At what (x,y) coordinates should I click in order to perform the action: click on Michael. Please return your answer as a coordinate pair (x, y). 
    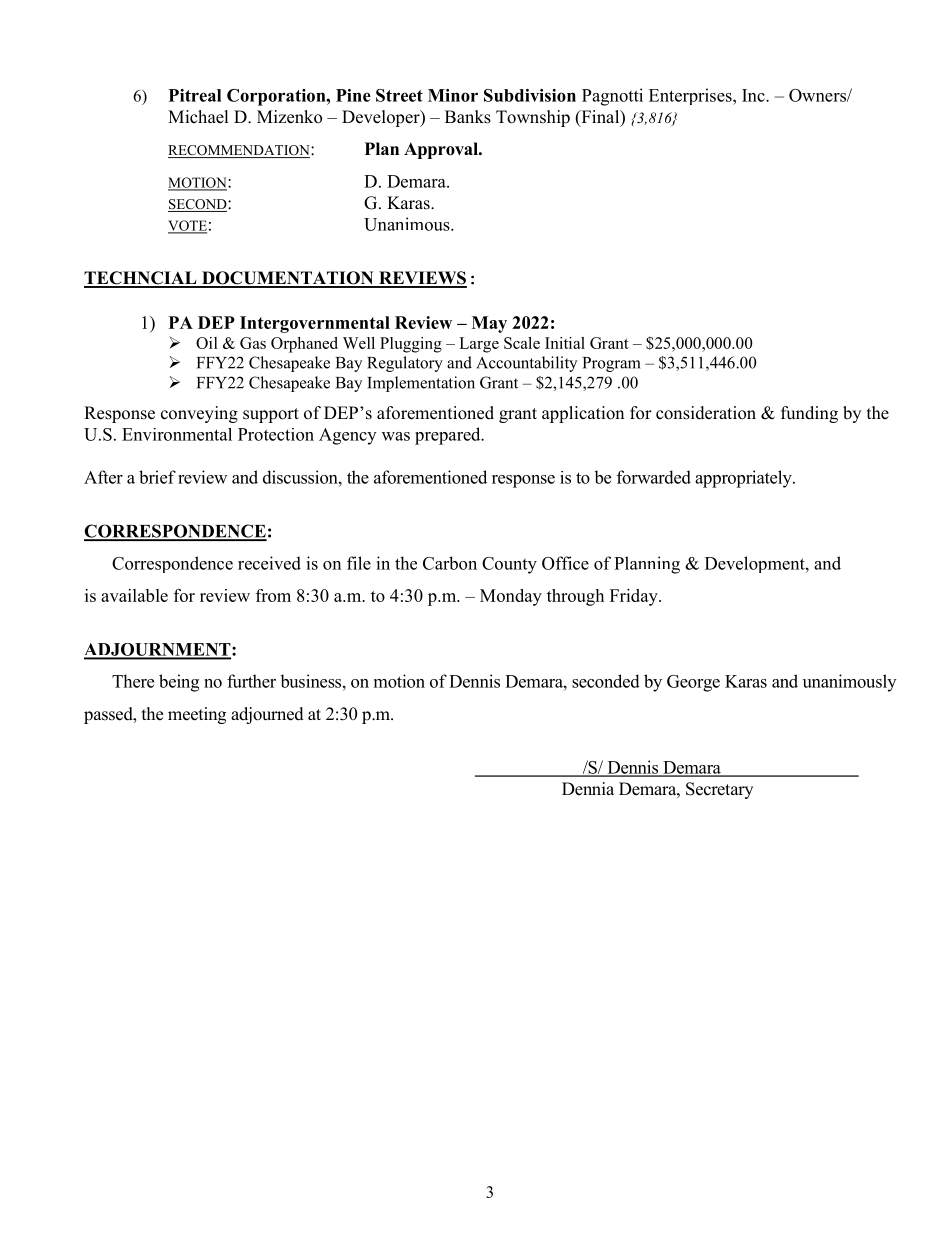
    Looking at the image, I should click on (198, 117).
